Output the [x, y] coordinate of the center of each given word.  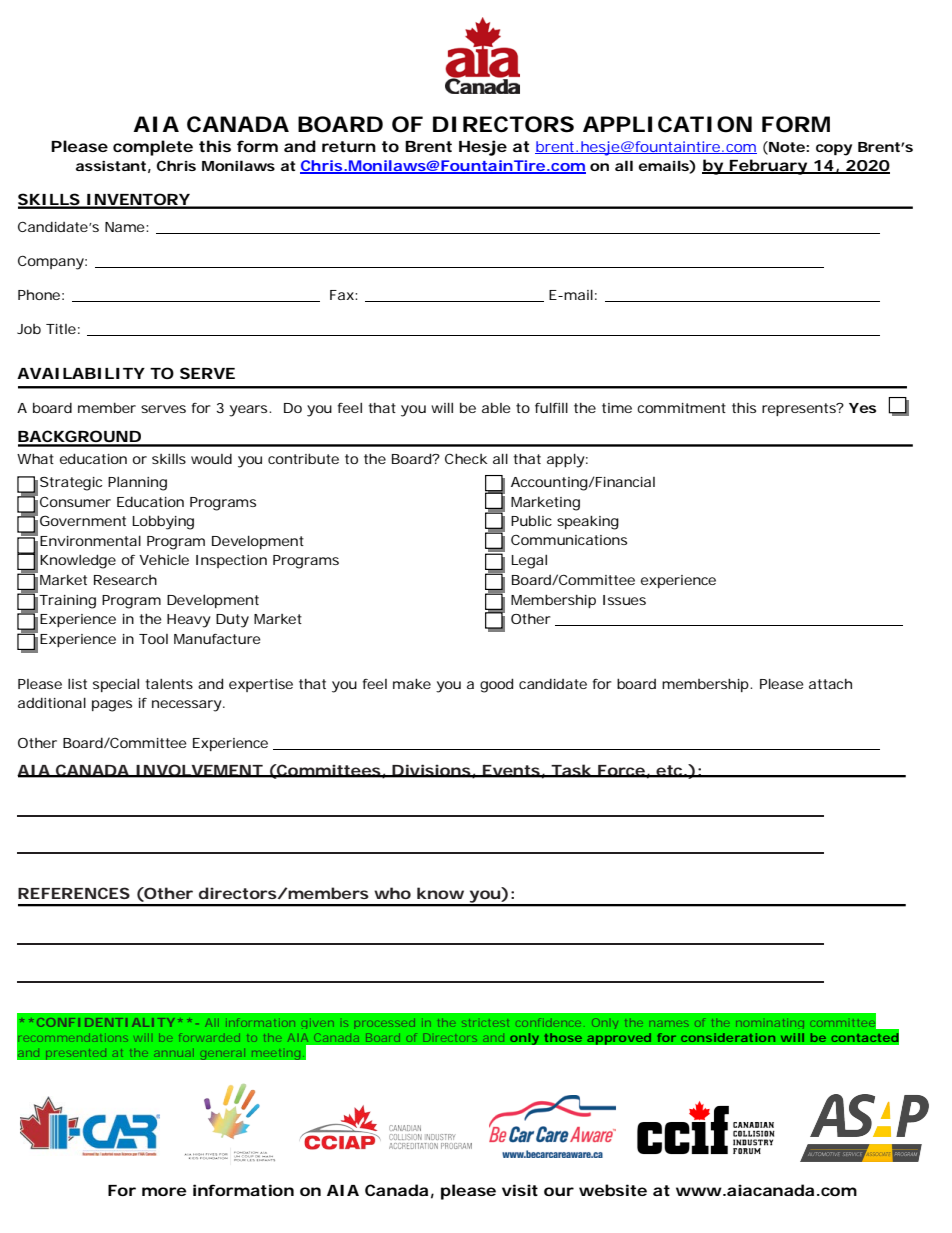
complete [153, 148]
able [496, 407]
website [613, 1190]
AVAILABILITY [81, 373]
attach [830, 684]
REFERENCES [74, 893]
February [768, 167]
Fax [343, 295]
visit [520, 1190]
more [164, 1191]
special [116, 685]
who [392, 893]
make [412, 683]
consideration [728, 1037]
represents [800, 409]
